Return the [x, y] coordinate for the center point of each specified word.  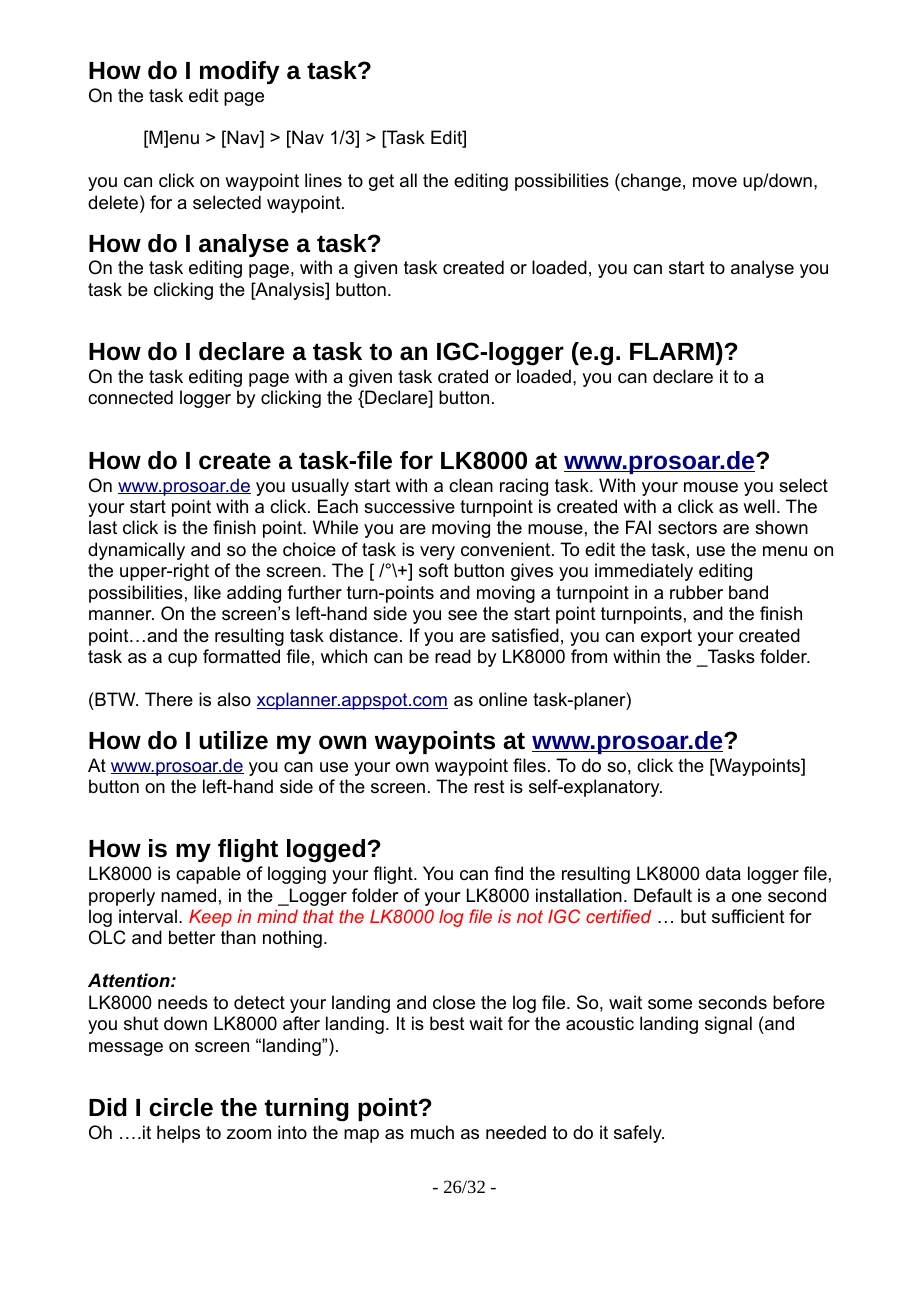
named [188, 895]
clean [471, 485]
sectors [687, 528]
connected [130, 397]
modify [239, 72]
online [503, 699]
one [747, 897]
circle [181, 1107]
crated [463, 376]
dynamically [136, 551]
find [508, 873]
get [381, 182]
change [650, 182]
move [715, 182]
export [666, 637]
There [169, 699]
